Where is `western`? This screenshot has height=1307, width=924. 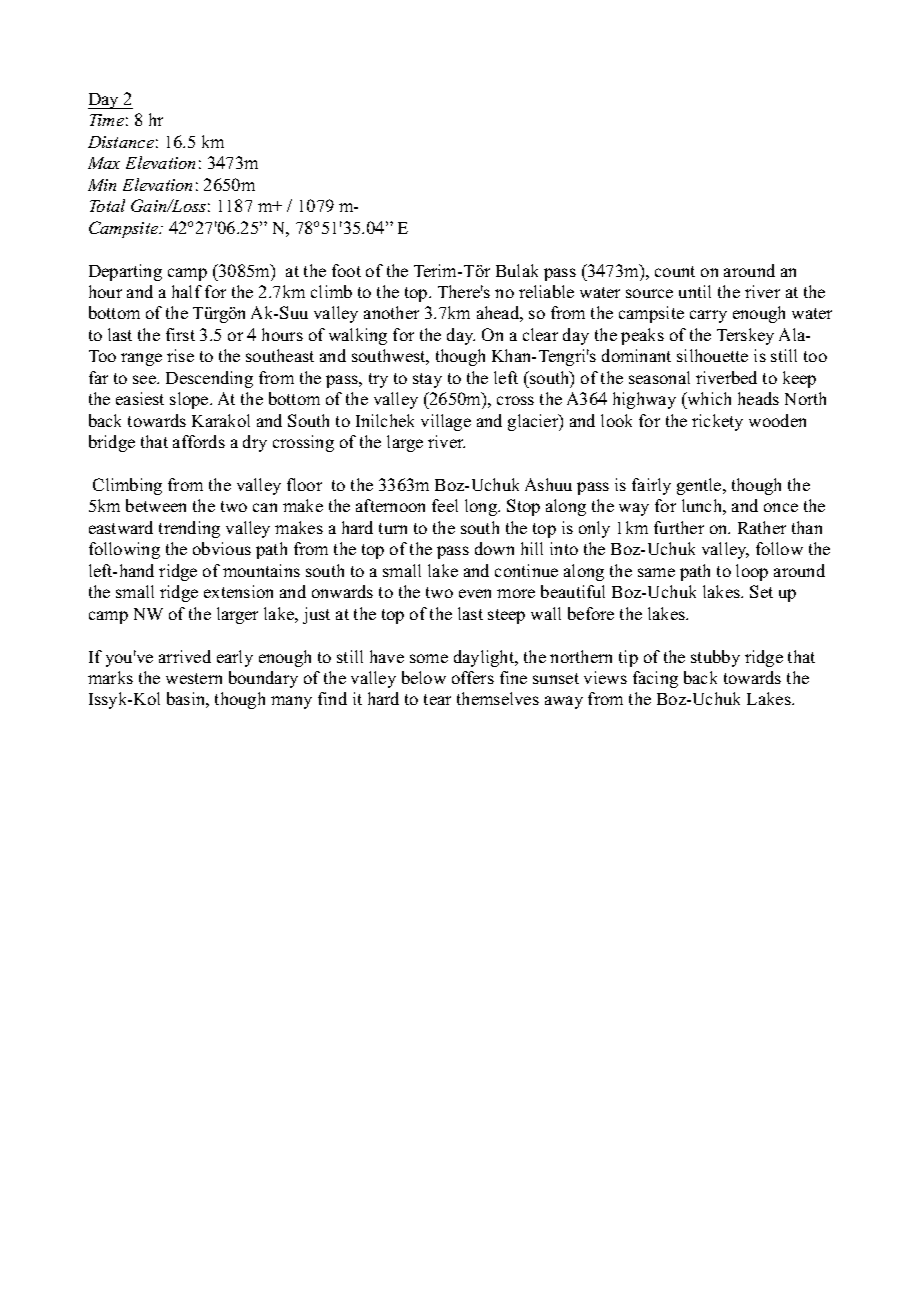
western is located at coordinates (194, 678).
